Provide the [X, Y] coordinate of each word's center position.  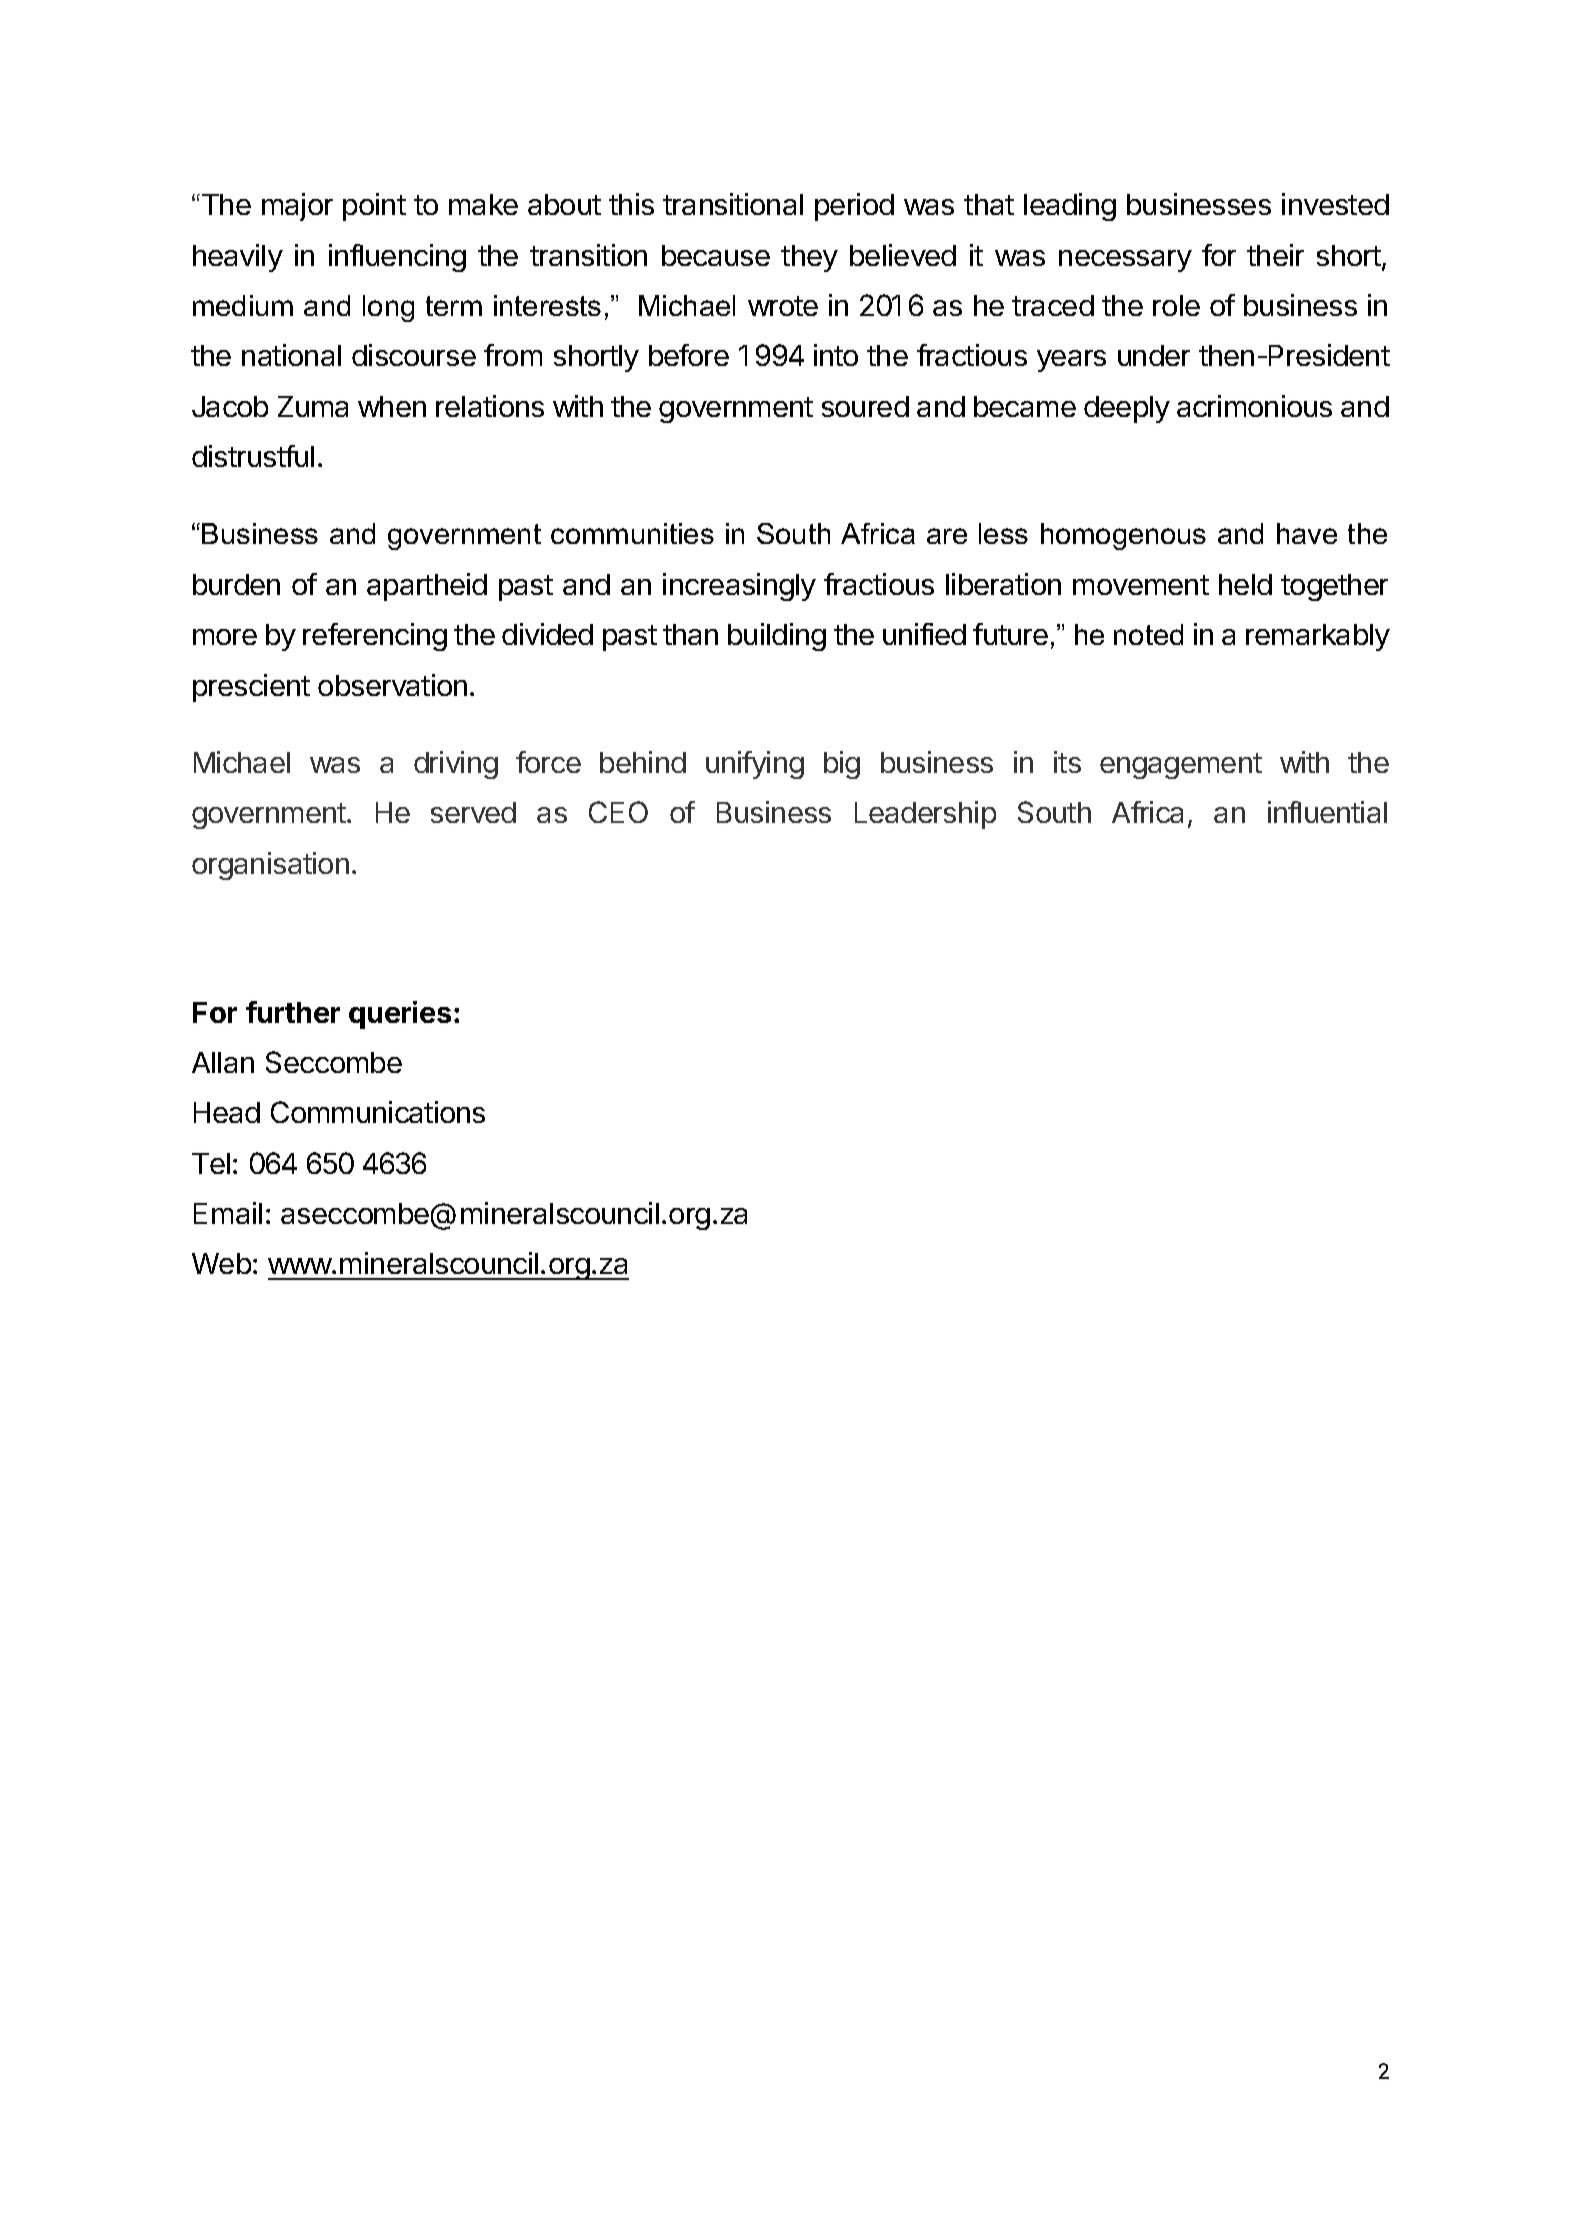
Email [228, 1213]
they [809, 258]
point [374, 207]
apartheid [427, 587]
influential [1327, 812]
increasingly [739, 587]
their [1275, 255]
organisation [270, 866]
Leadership [925, 815]
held [1245, 584]
